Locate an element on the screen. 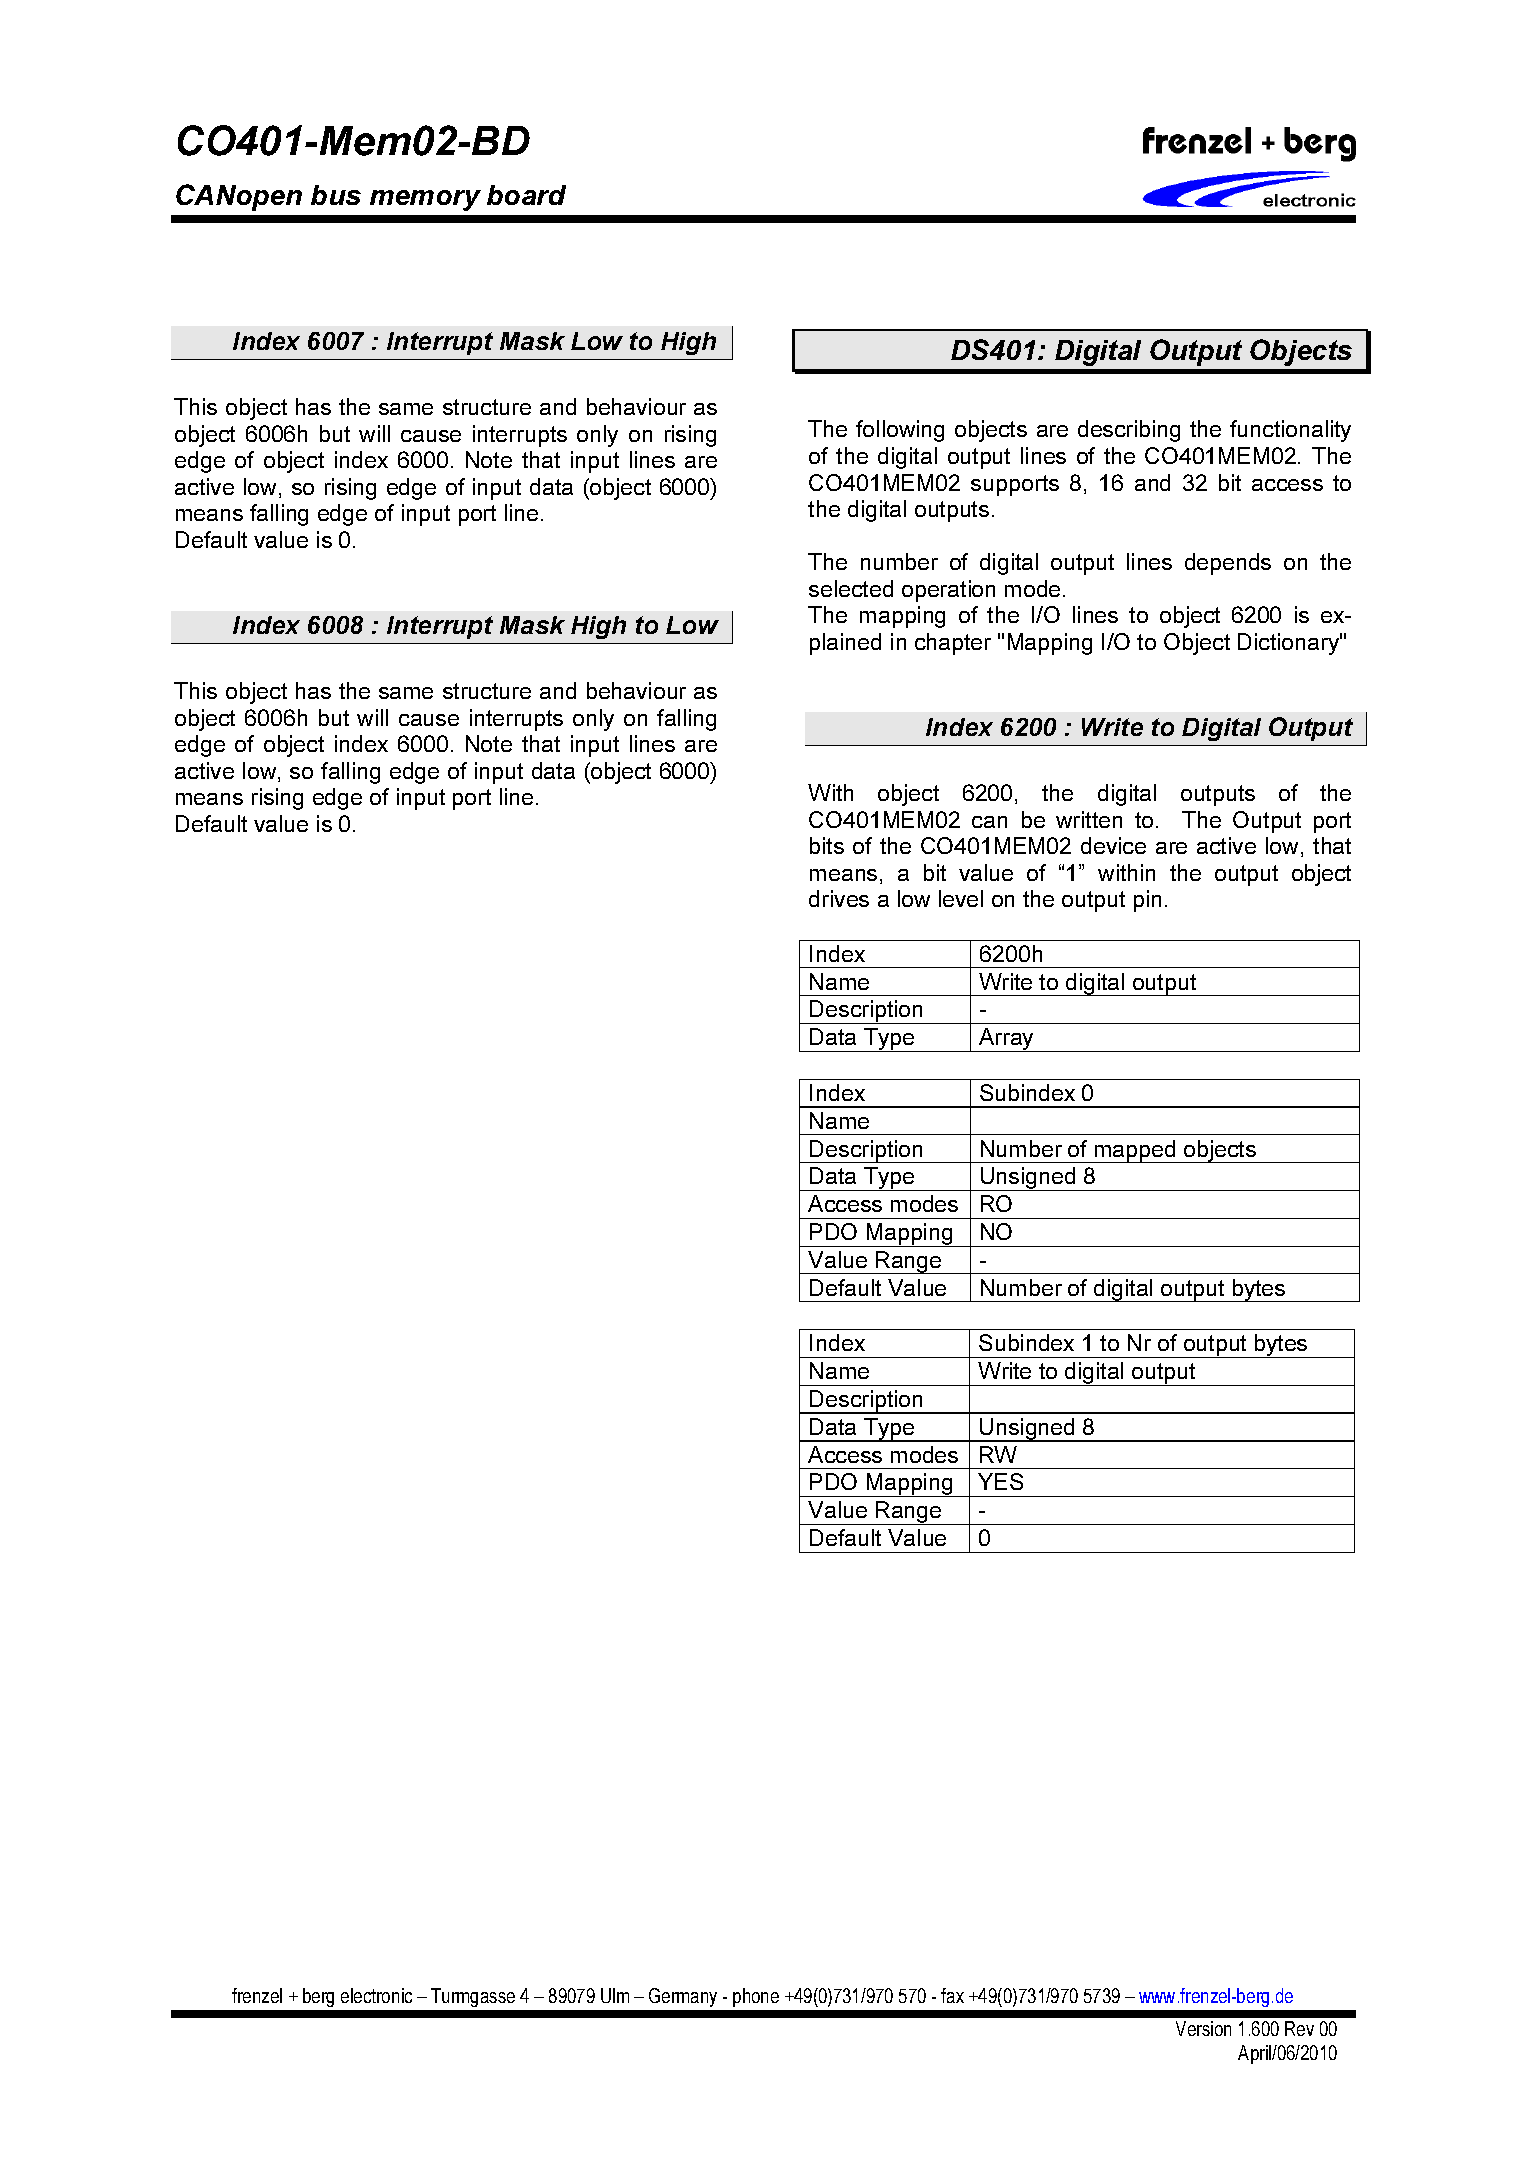  electronic is located at coordinates (376, 1995).
